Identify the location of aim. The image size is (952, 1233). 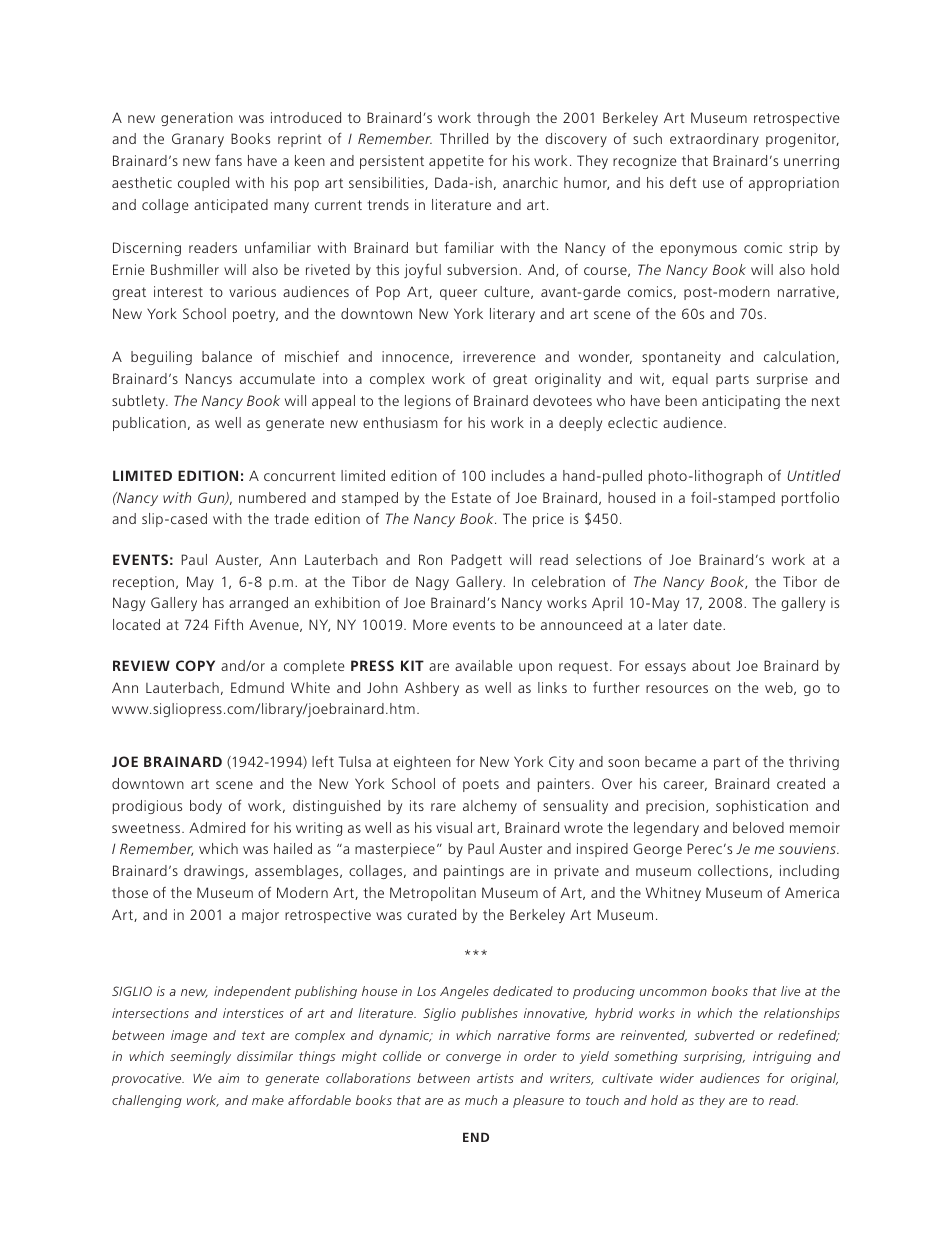
(228, 1078).
